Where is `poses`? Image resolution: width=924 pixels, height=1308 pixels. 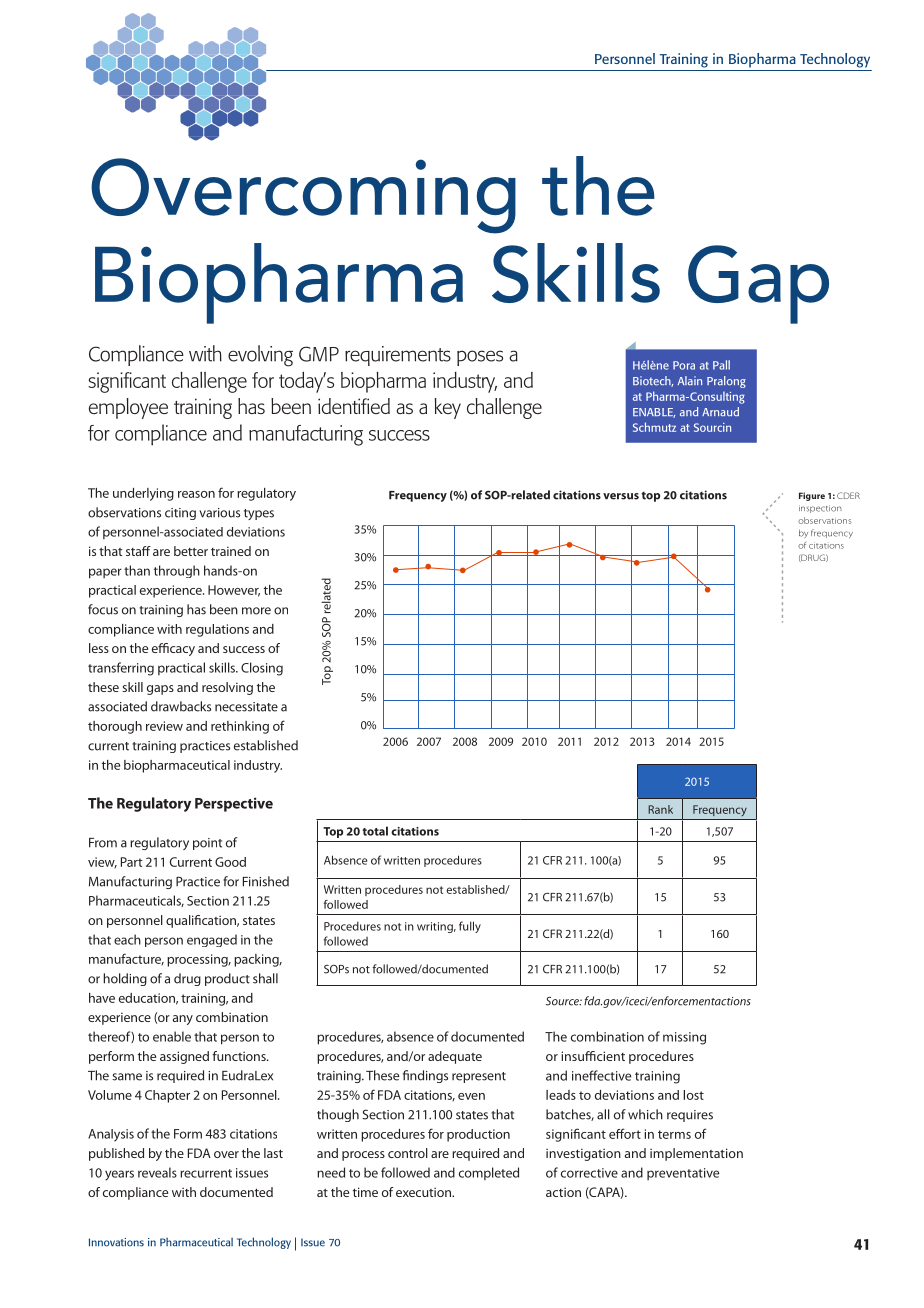
poses is located at coordinates (480, 358).
